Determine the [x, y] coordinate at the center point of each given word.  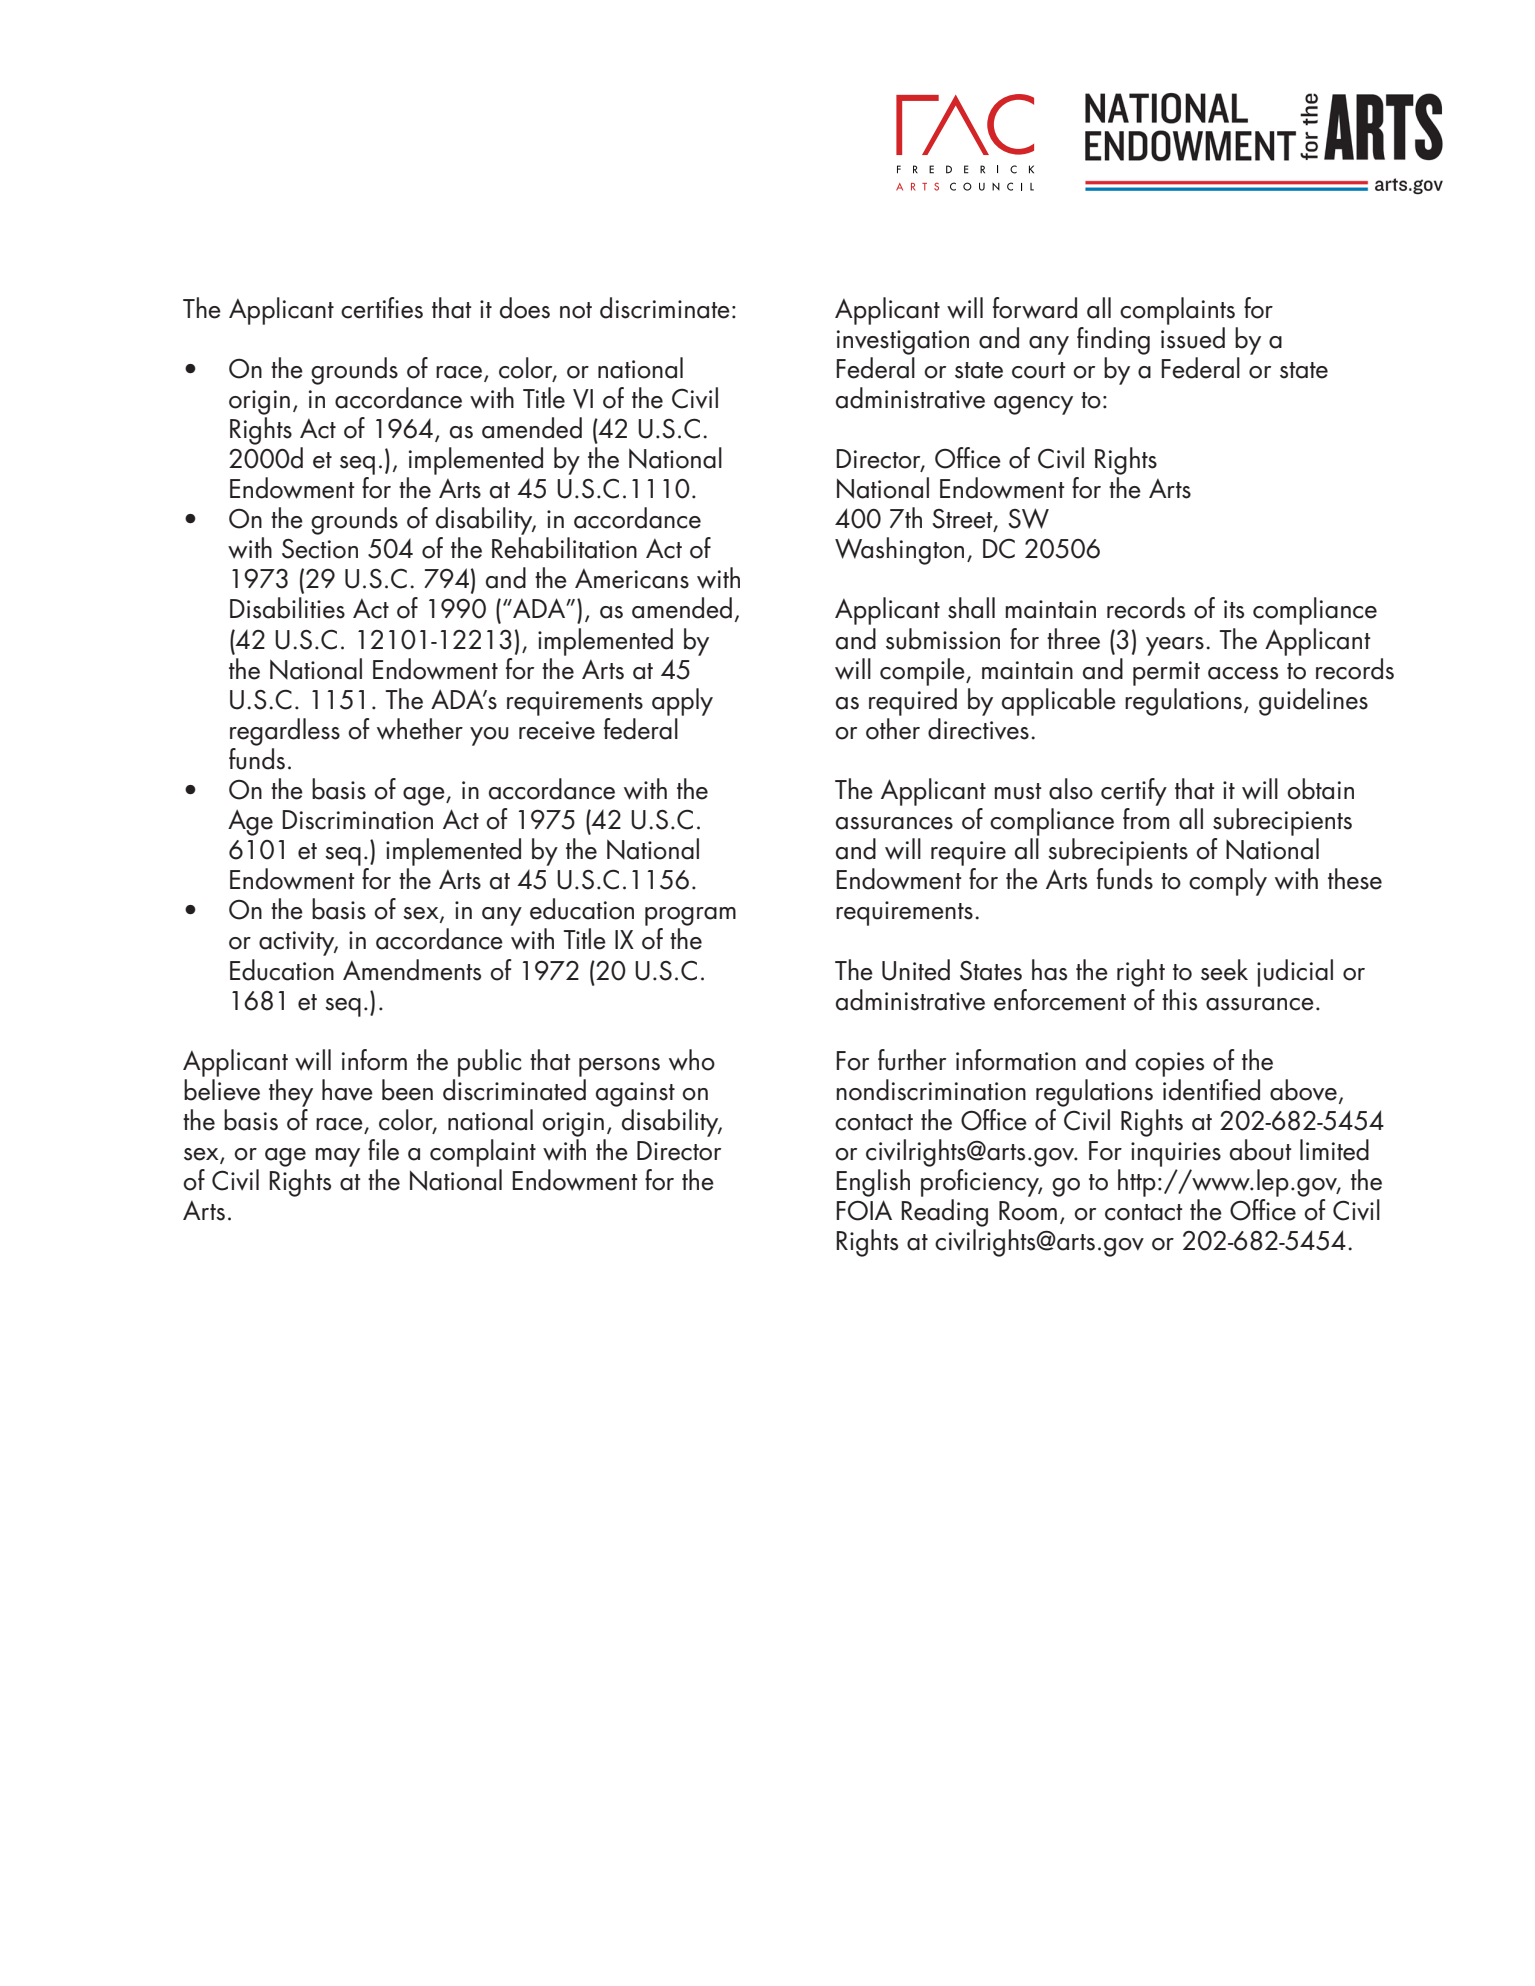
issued [1193, 336]
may [338, 1157]
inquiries [1176, 1154]
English [873, 1183]
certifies [382, 308]
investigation [903, 342]
